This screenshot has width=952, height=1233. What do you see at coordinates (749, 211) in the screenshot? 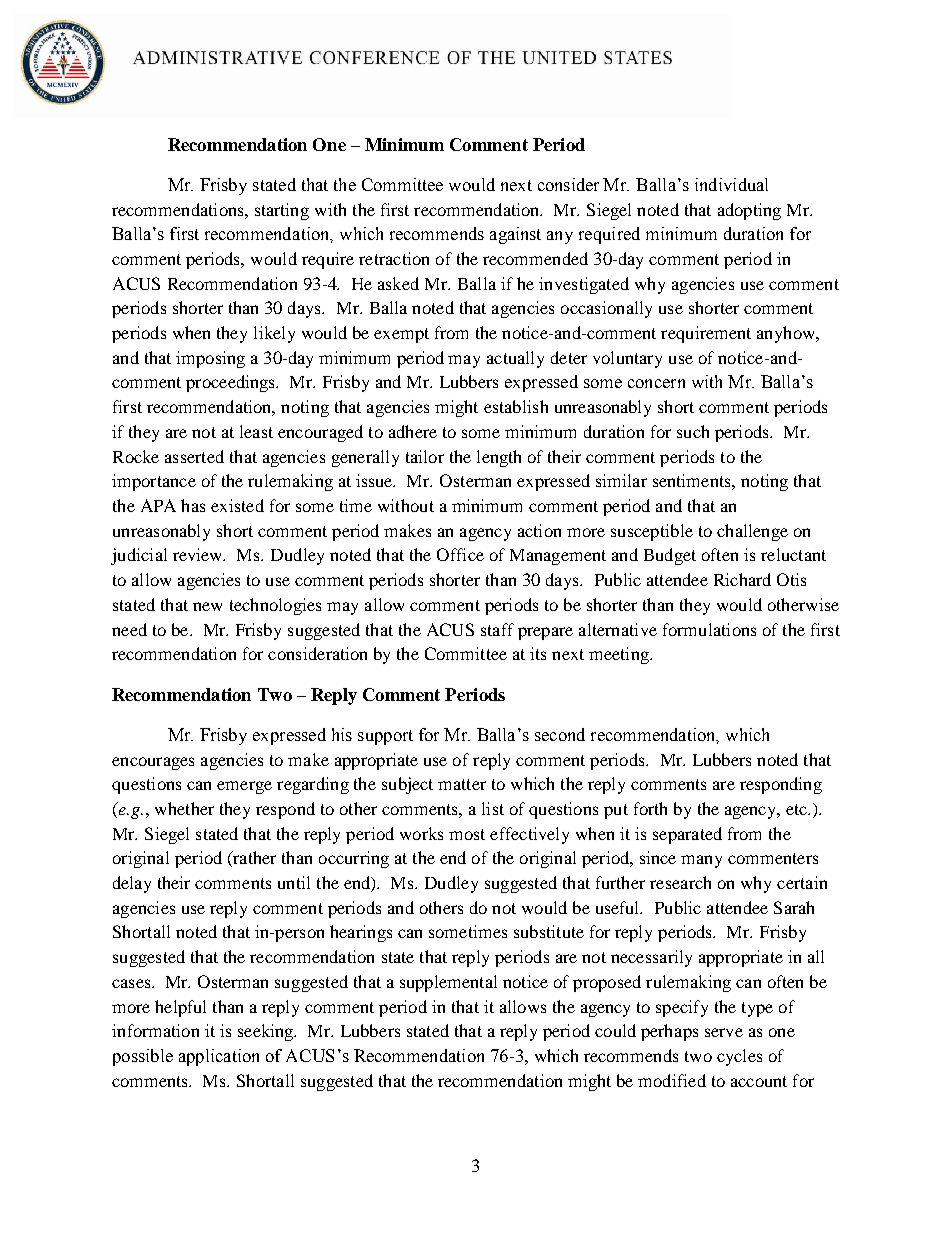
I see `adopting` at bounding box center [749, 211].
